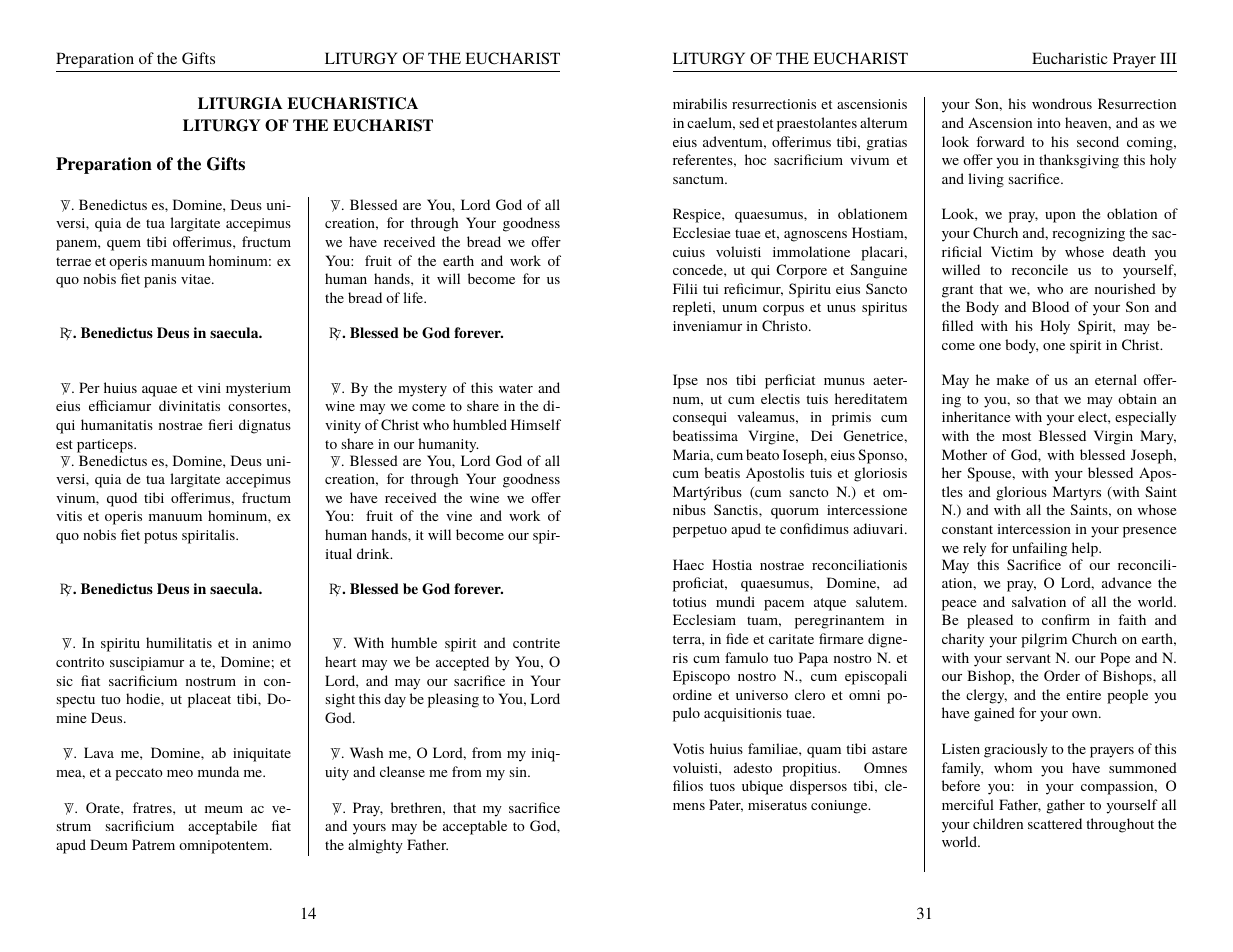  Describe the element at coordinates (688, 564) in the screenshot. I see `Haec` at that location.
